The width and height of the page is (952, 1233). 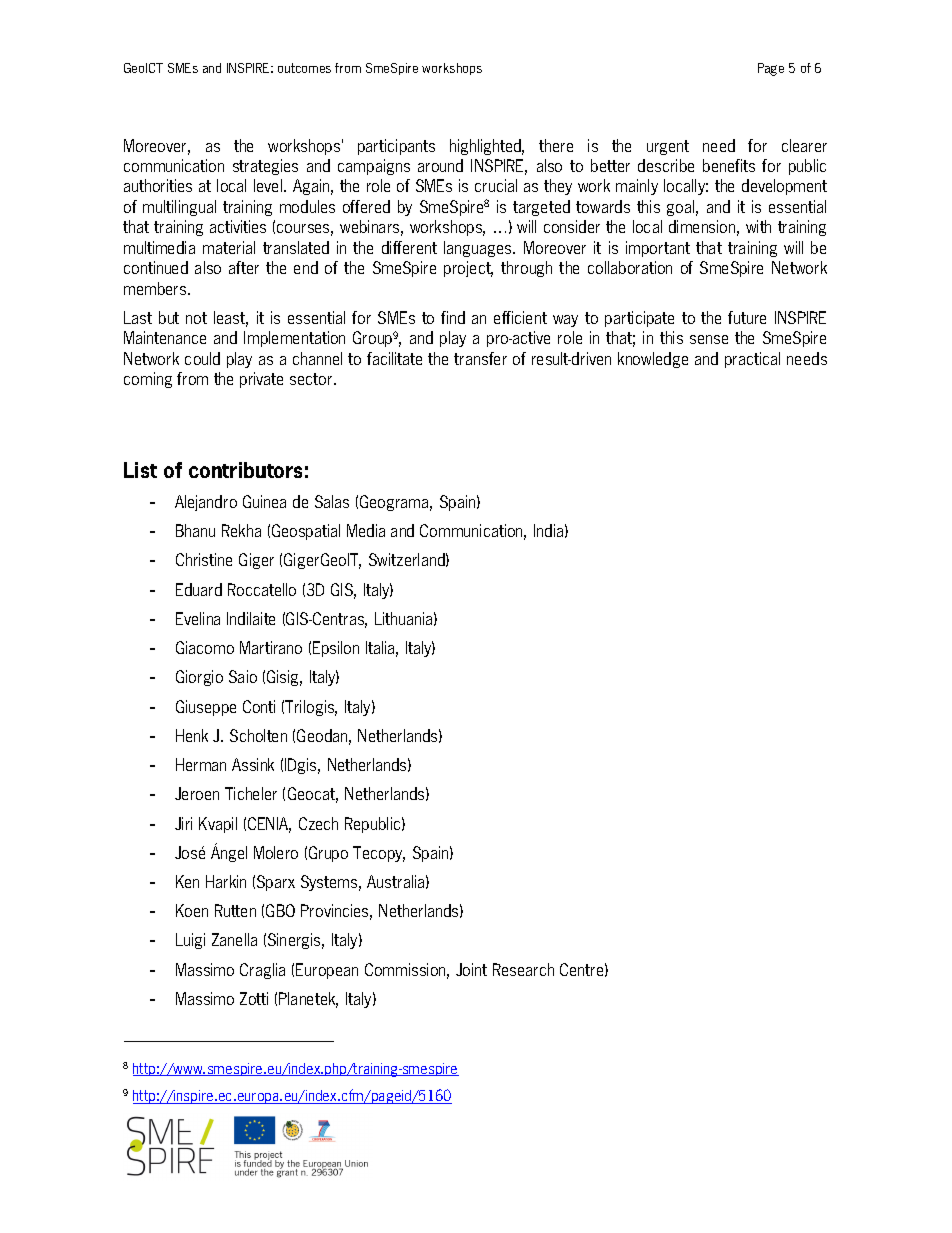 What do you see at coordinates (304, 68) in the page?
I see `outcomes` at bounding box center [304, 68].
